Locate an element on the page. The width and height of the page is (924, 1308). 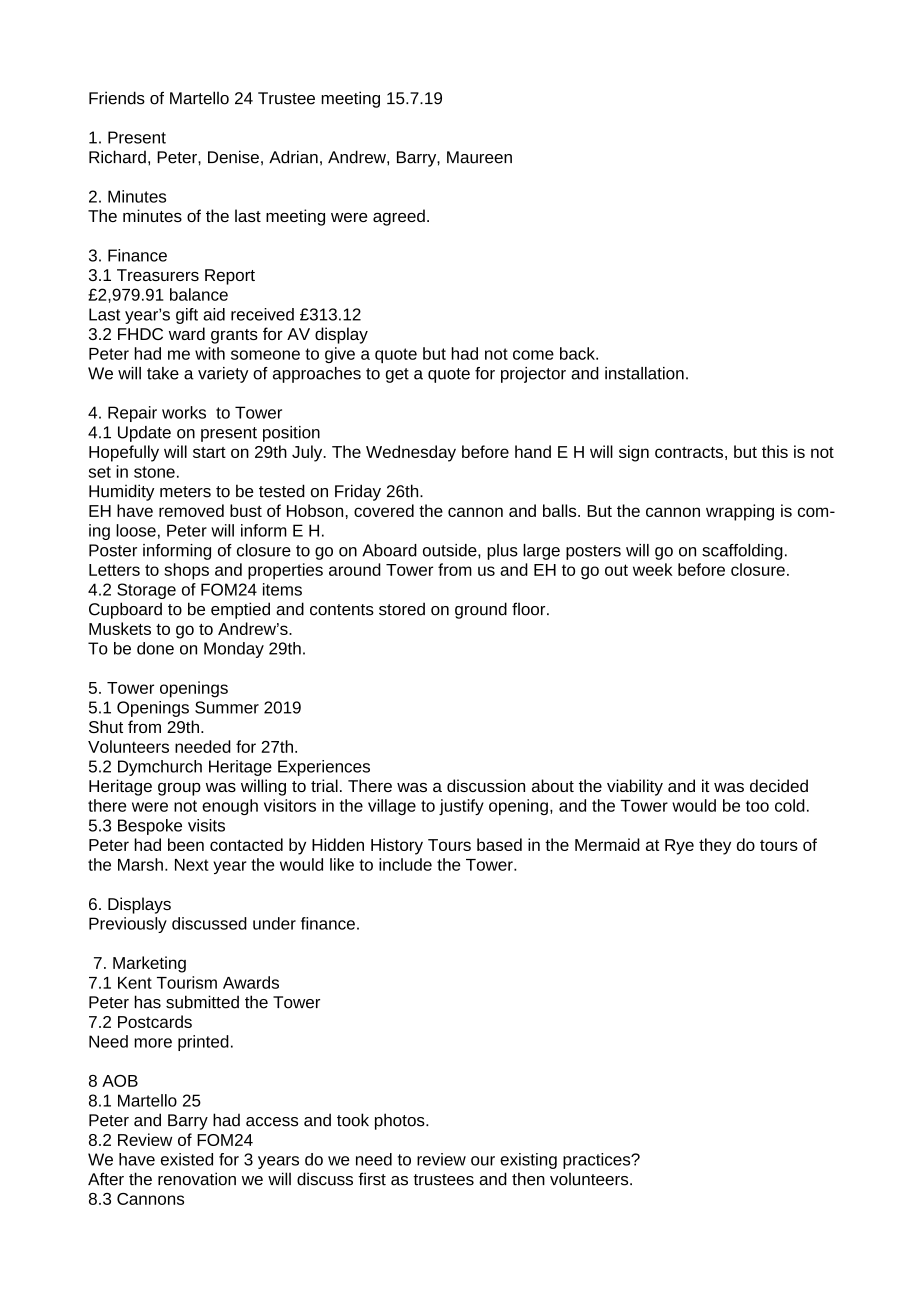
practices is located at coordinates (598, 1161).
